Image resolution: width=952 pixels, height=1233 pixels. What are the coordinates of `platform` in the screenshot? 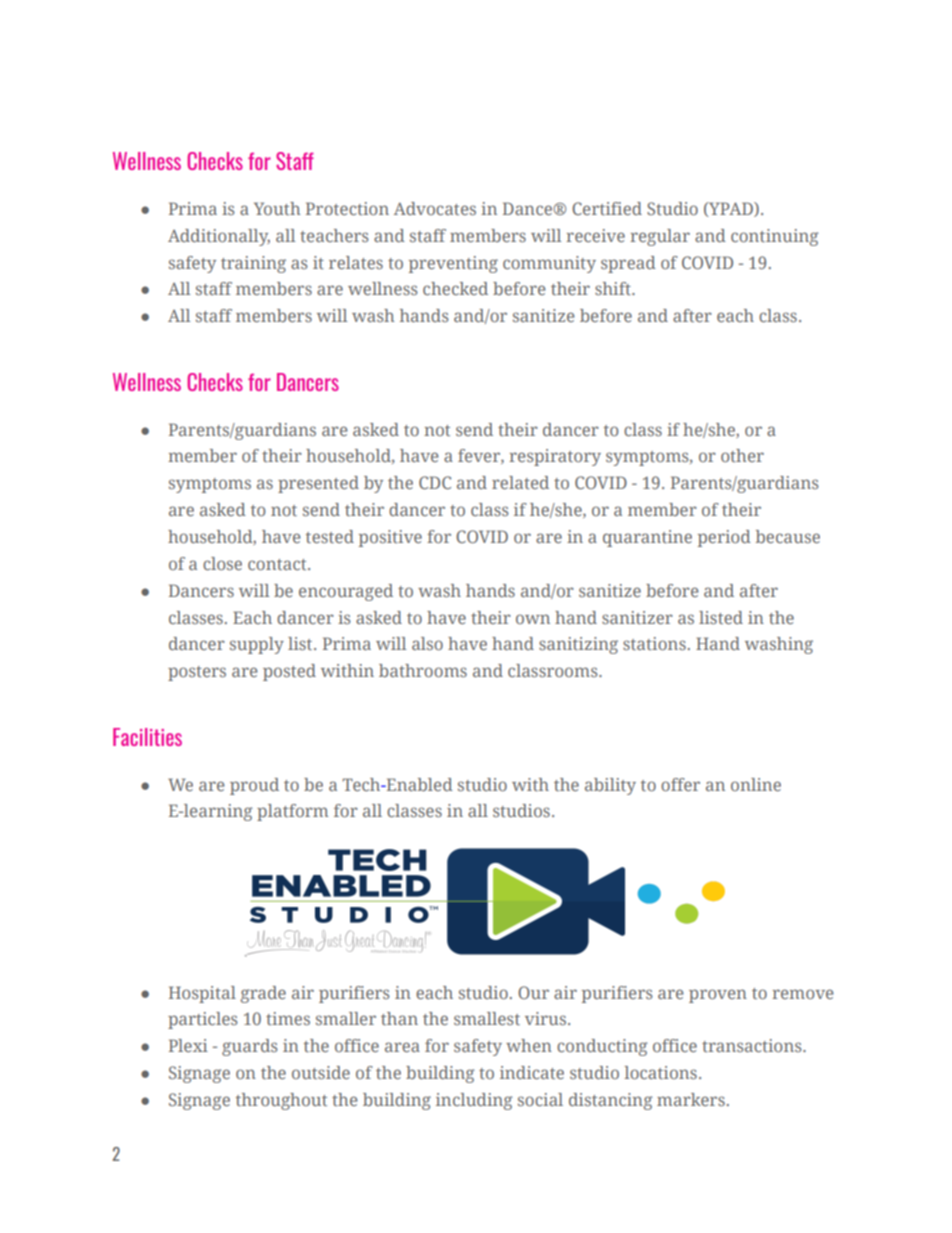 It's located at (292, 812).
